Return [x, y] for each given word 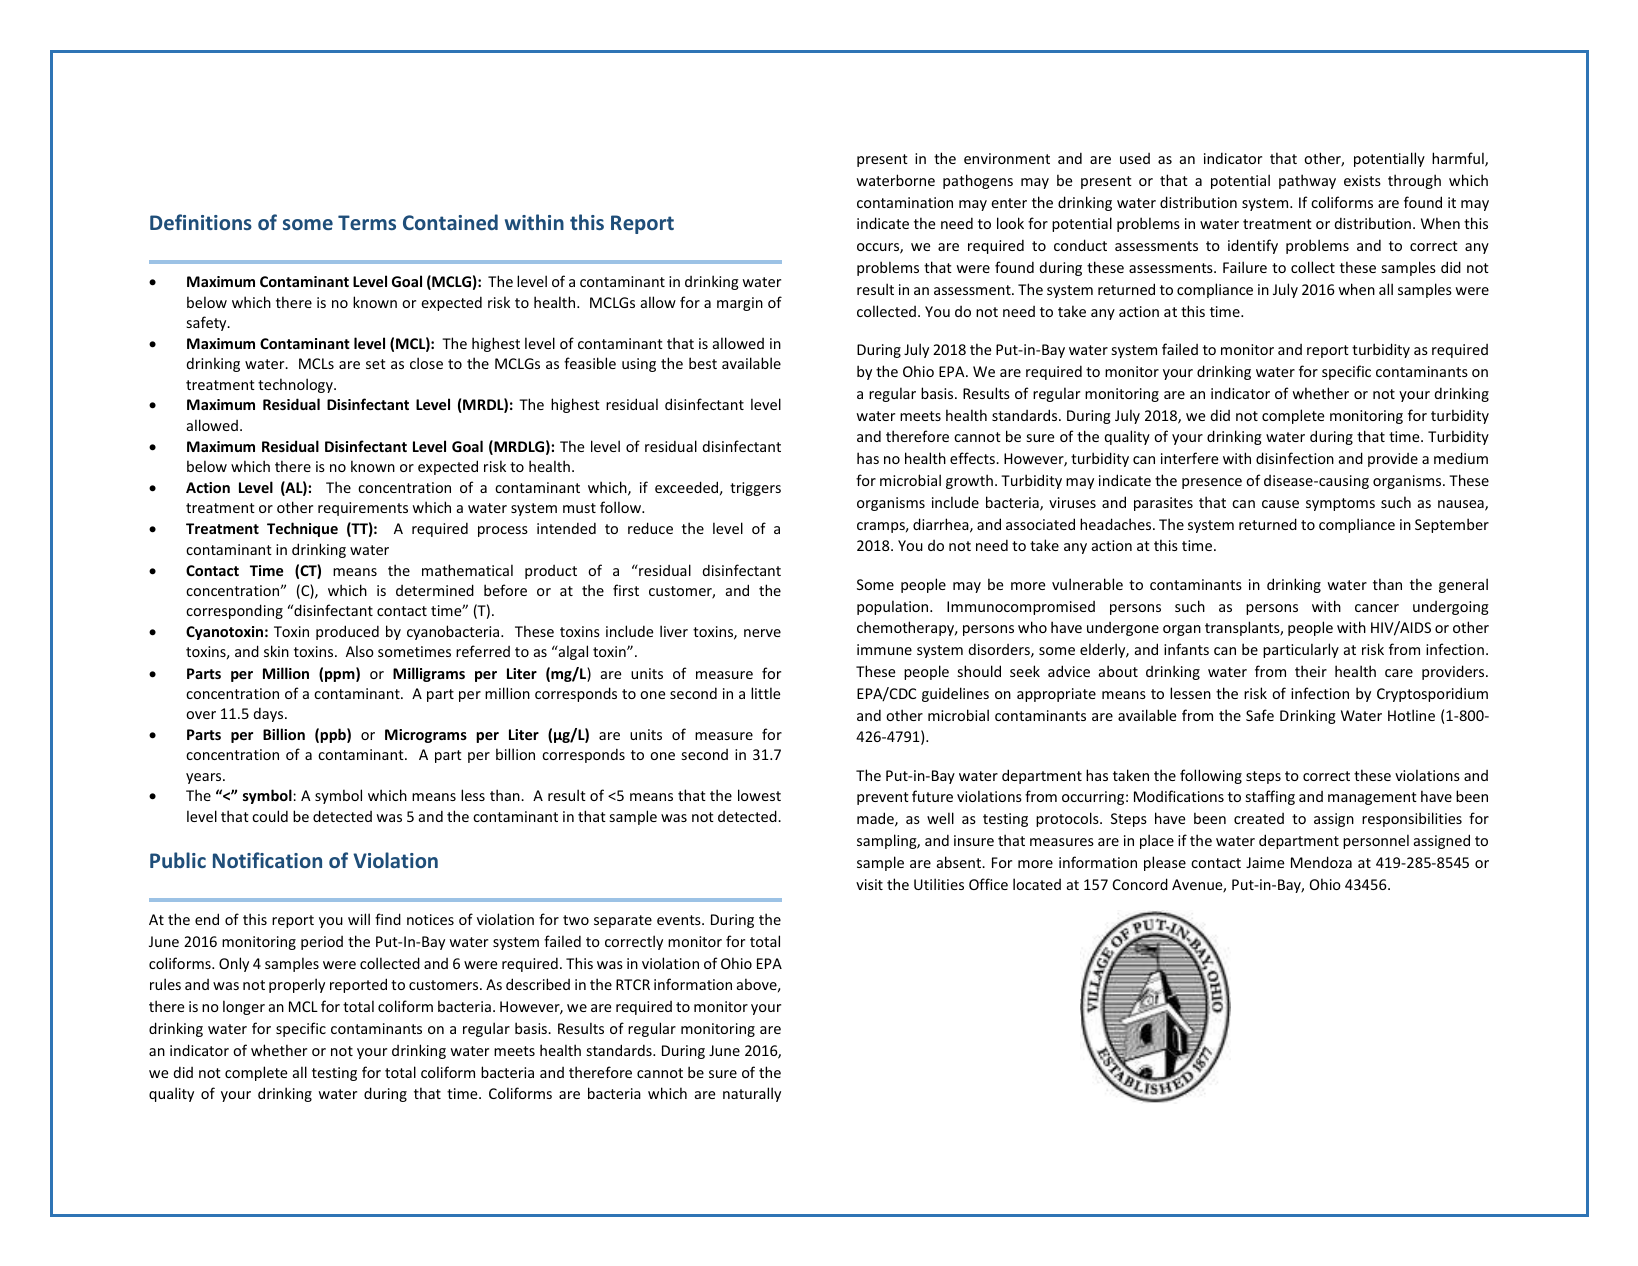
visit [869, 884]
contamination [905, 202]
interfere [1189, 458]
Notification [267, 860]
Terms [367, 222]
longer [244, 1007]
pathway [1307, 181]
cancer [1377, 608]
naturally [752, 1094]
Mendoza [1321, 862]
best [703, 363]
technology [296, 385]
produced [347, 632]
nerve [762, 633]
